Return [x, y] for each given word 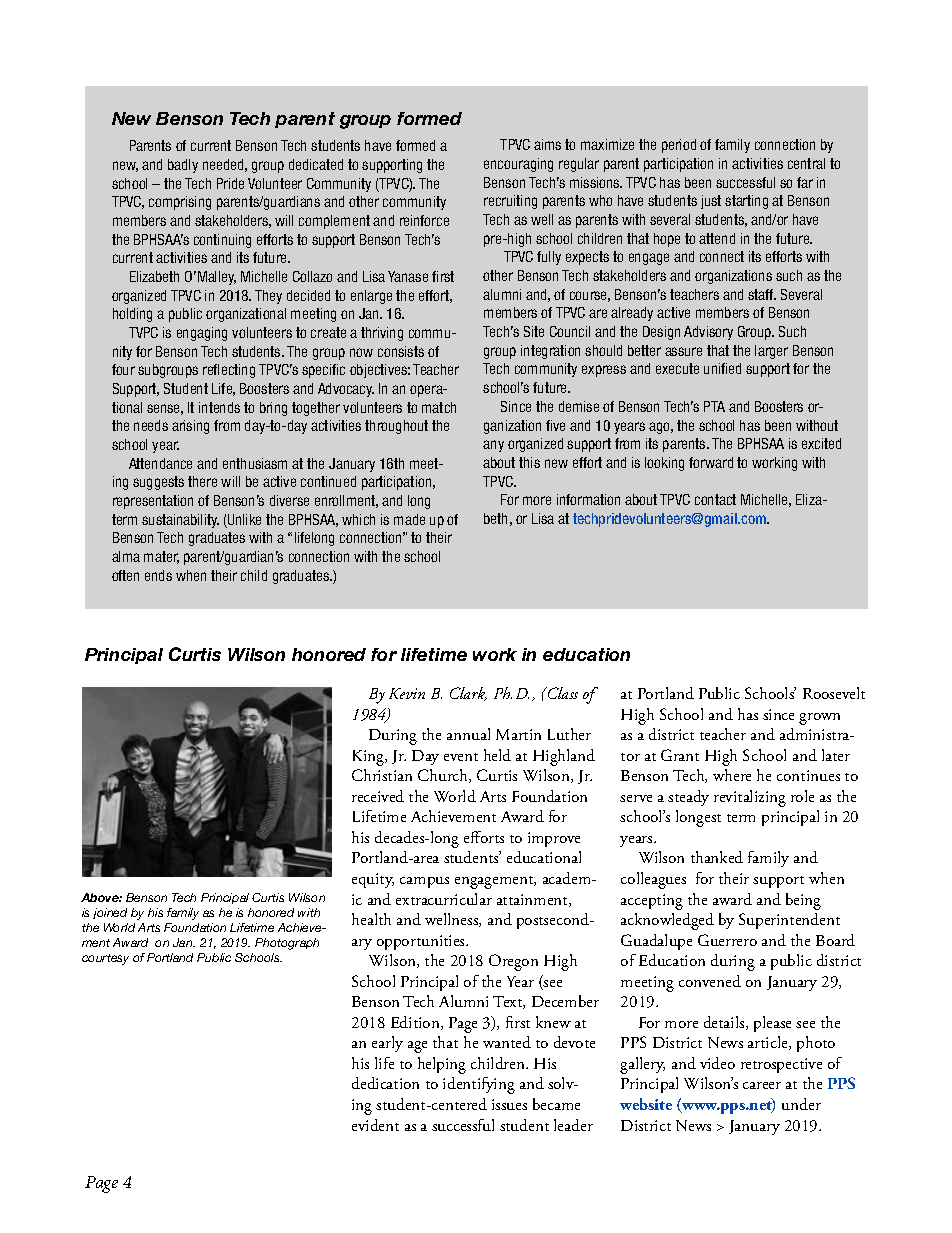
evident [375, 1125]
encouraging [518, 165]
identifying [479, 1085]
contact [715, 499]
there [202, 481]
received [378, 796]
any [493, 446]
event [461, 757]
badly [183, 166]
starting [746, 202]
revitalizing [750, 798]
